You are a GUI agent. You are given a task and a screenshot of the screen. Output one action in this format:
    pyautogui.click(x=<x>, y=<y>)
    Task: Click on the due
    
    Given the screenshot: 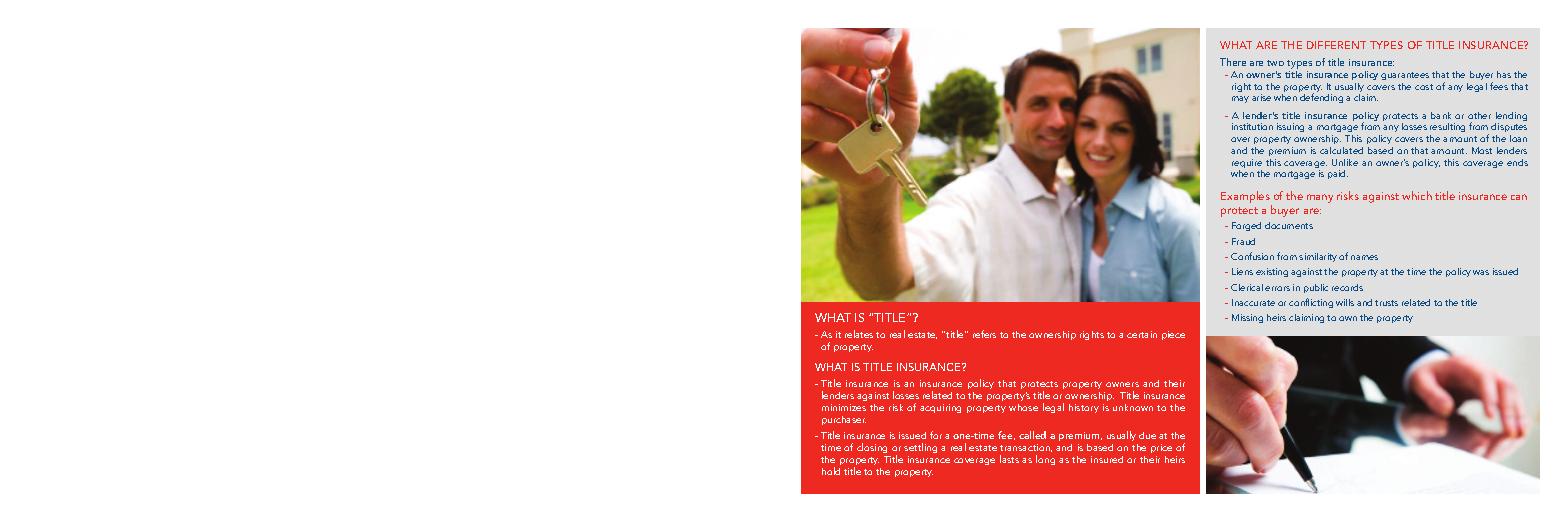 What is the action you would take?
    pyautogui.click(x=1147, y=435)
